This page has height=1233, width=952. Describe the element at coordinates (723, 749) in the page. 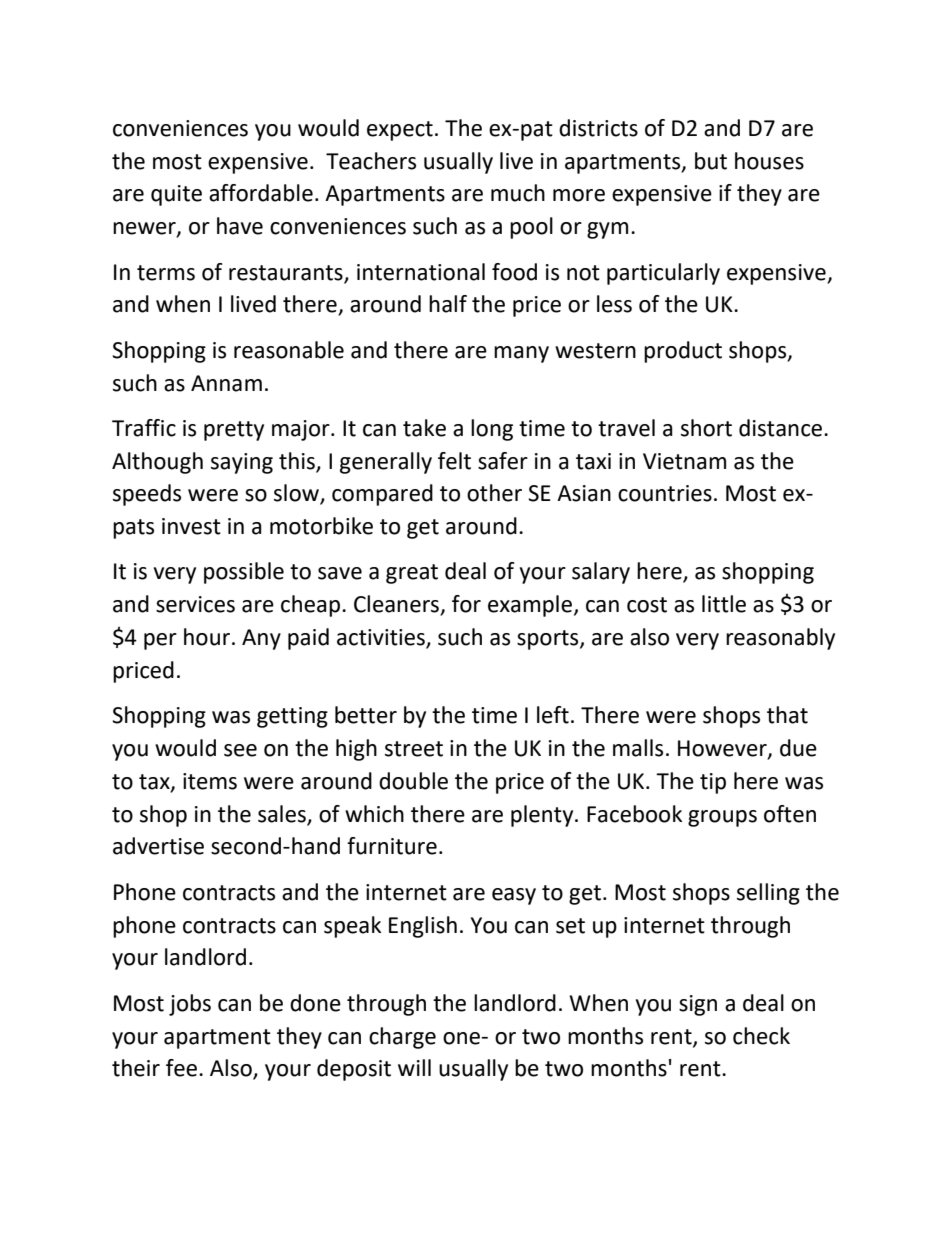

I see `However` at that location.
